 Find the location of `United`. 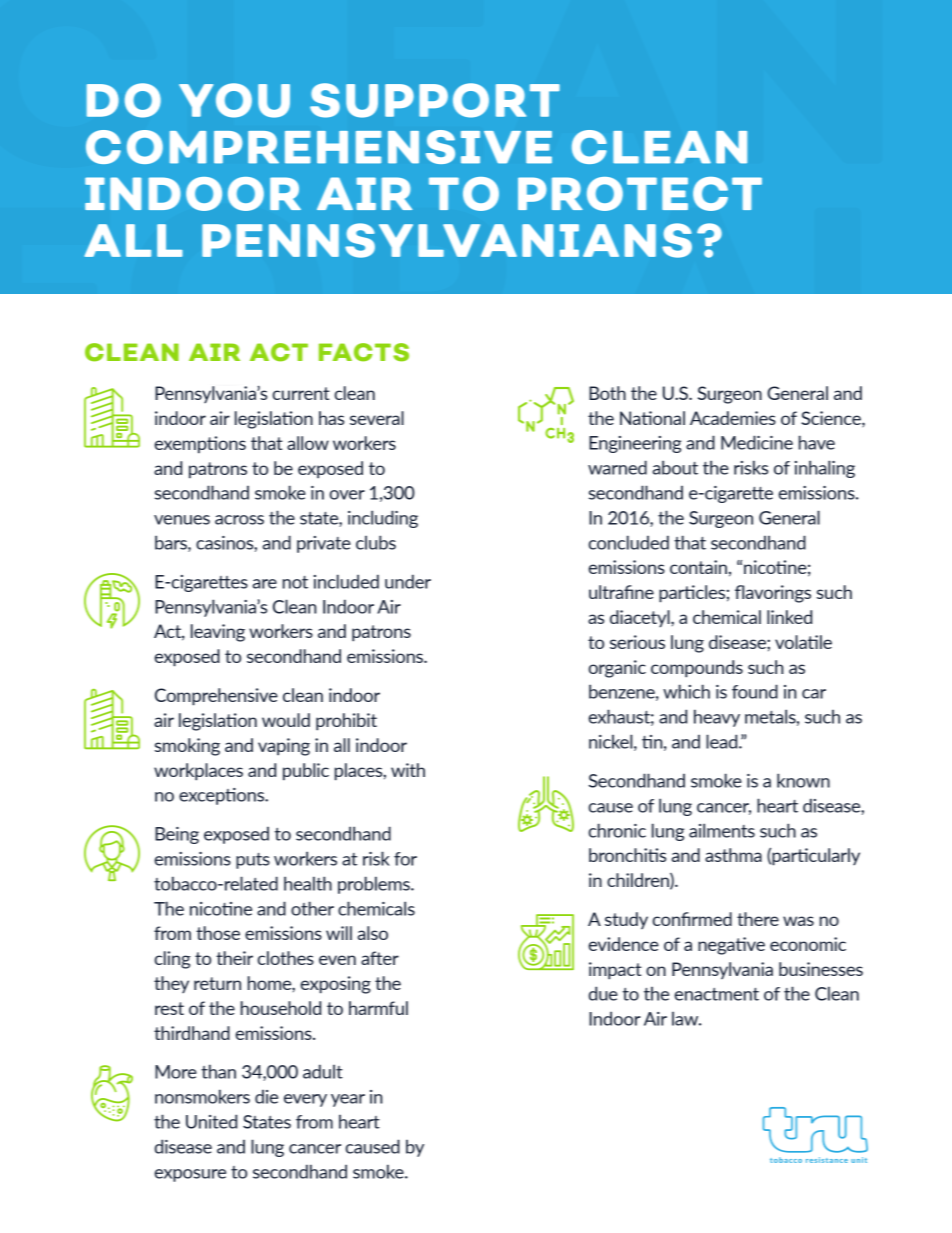

United is located at coordinates (211, 1121).
